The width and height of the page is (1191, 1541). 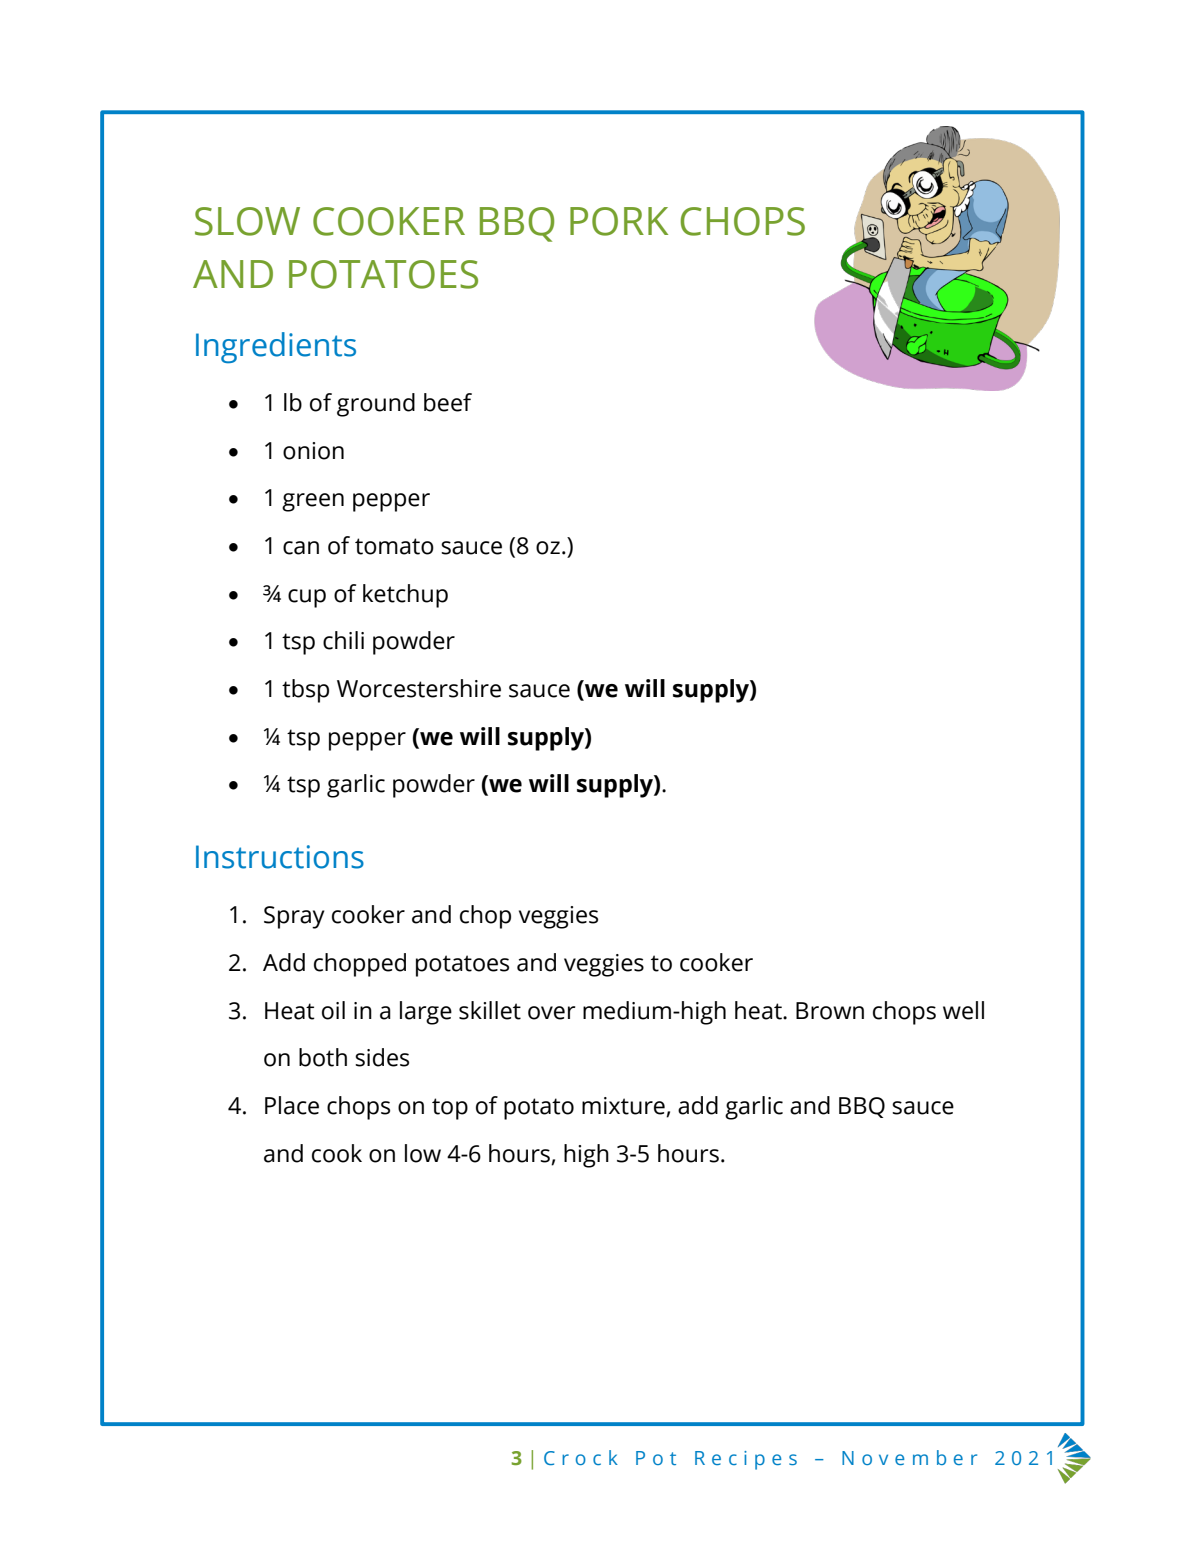 I want to click on Brown, so click(x=830, y=1011).
